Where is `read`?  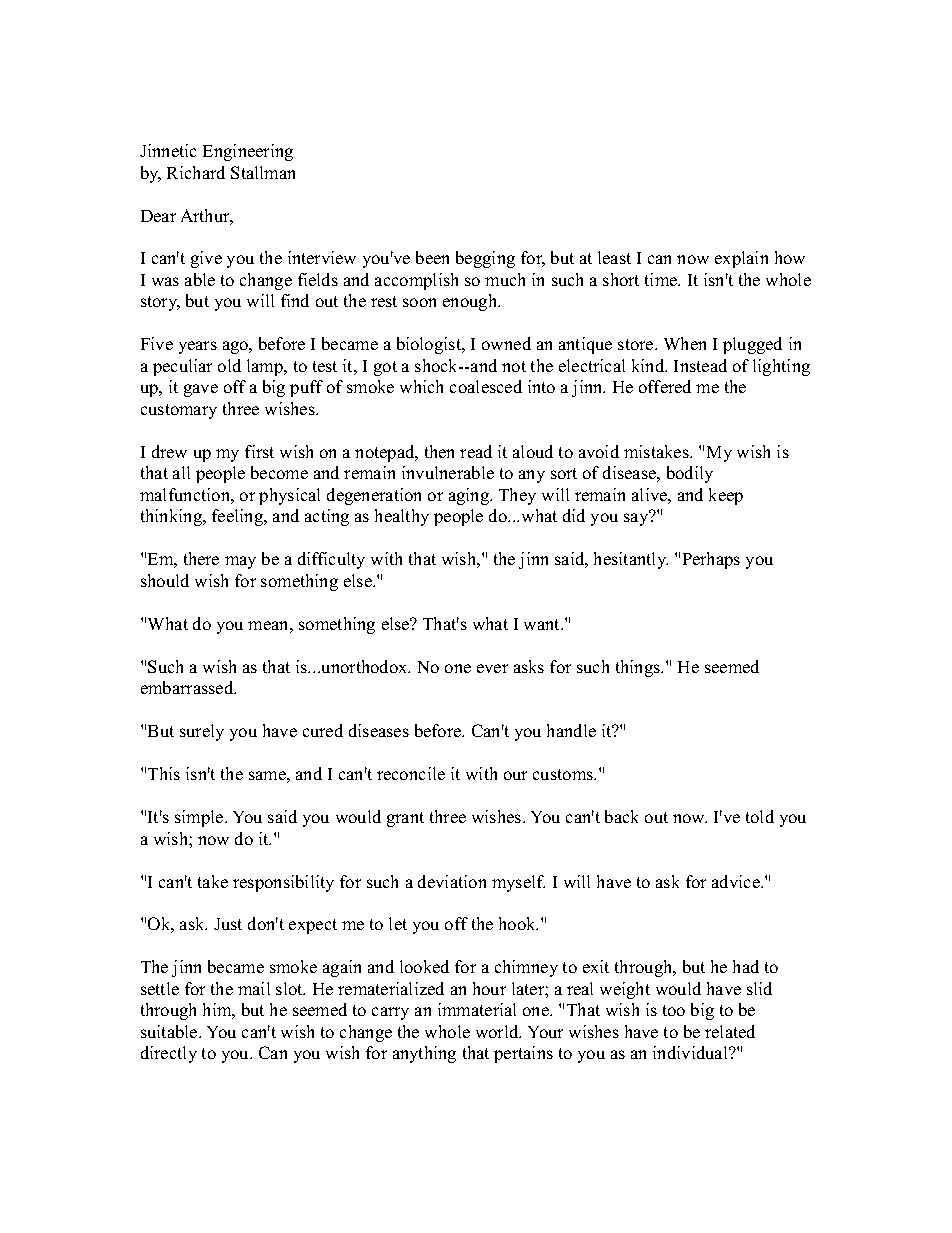 read is located at coordinates (476, 451).
